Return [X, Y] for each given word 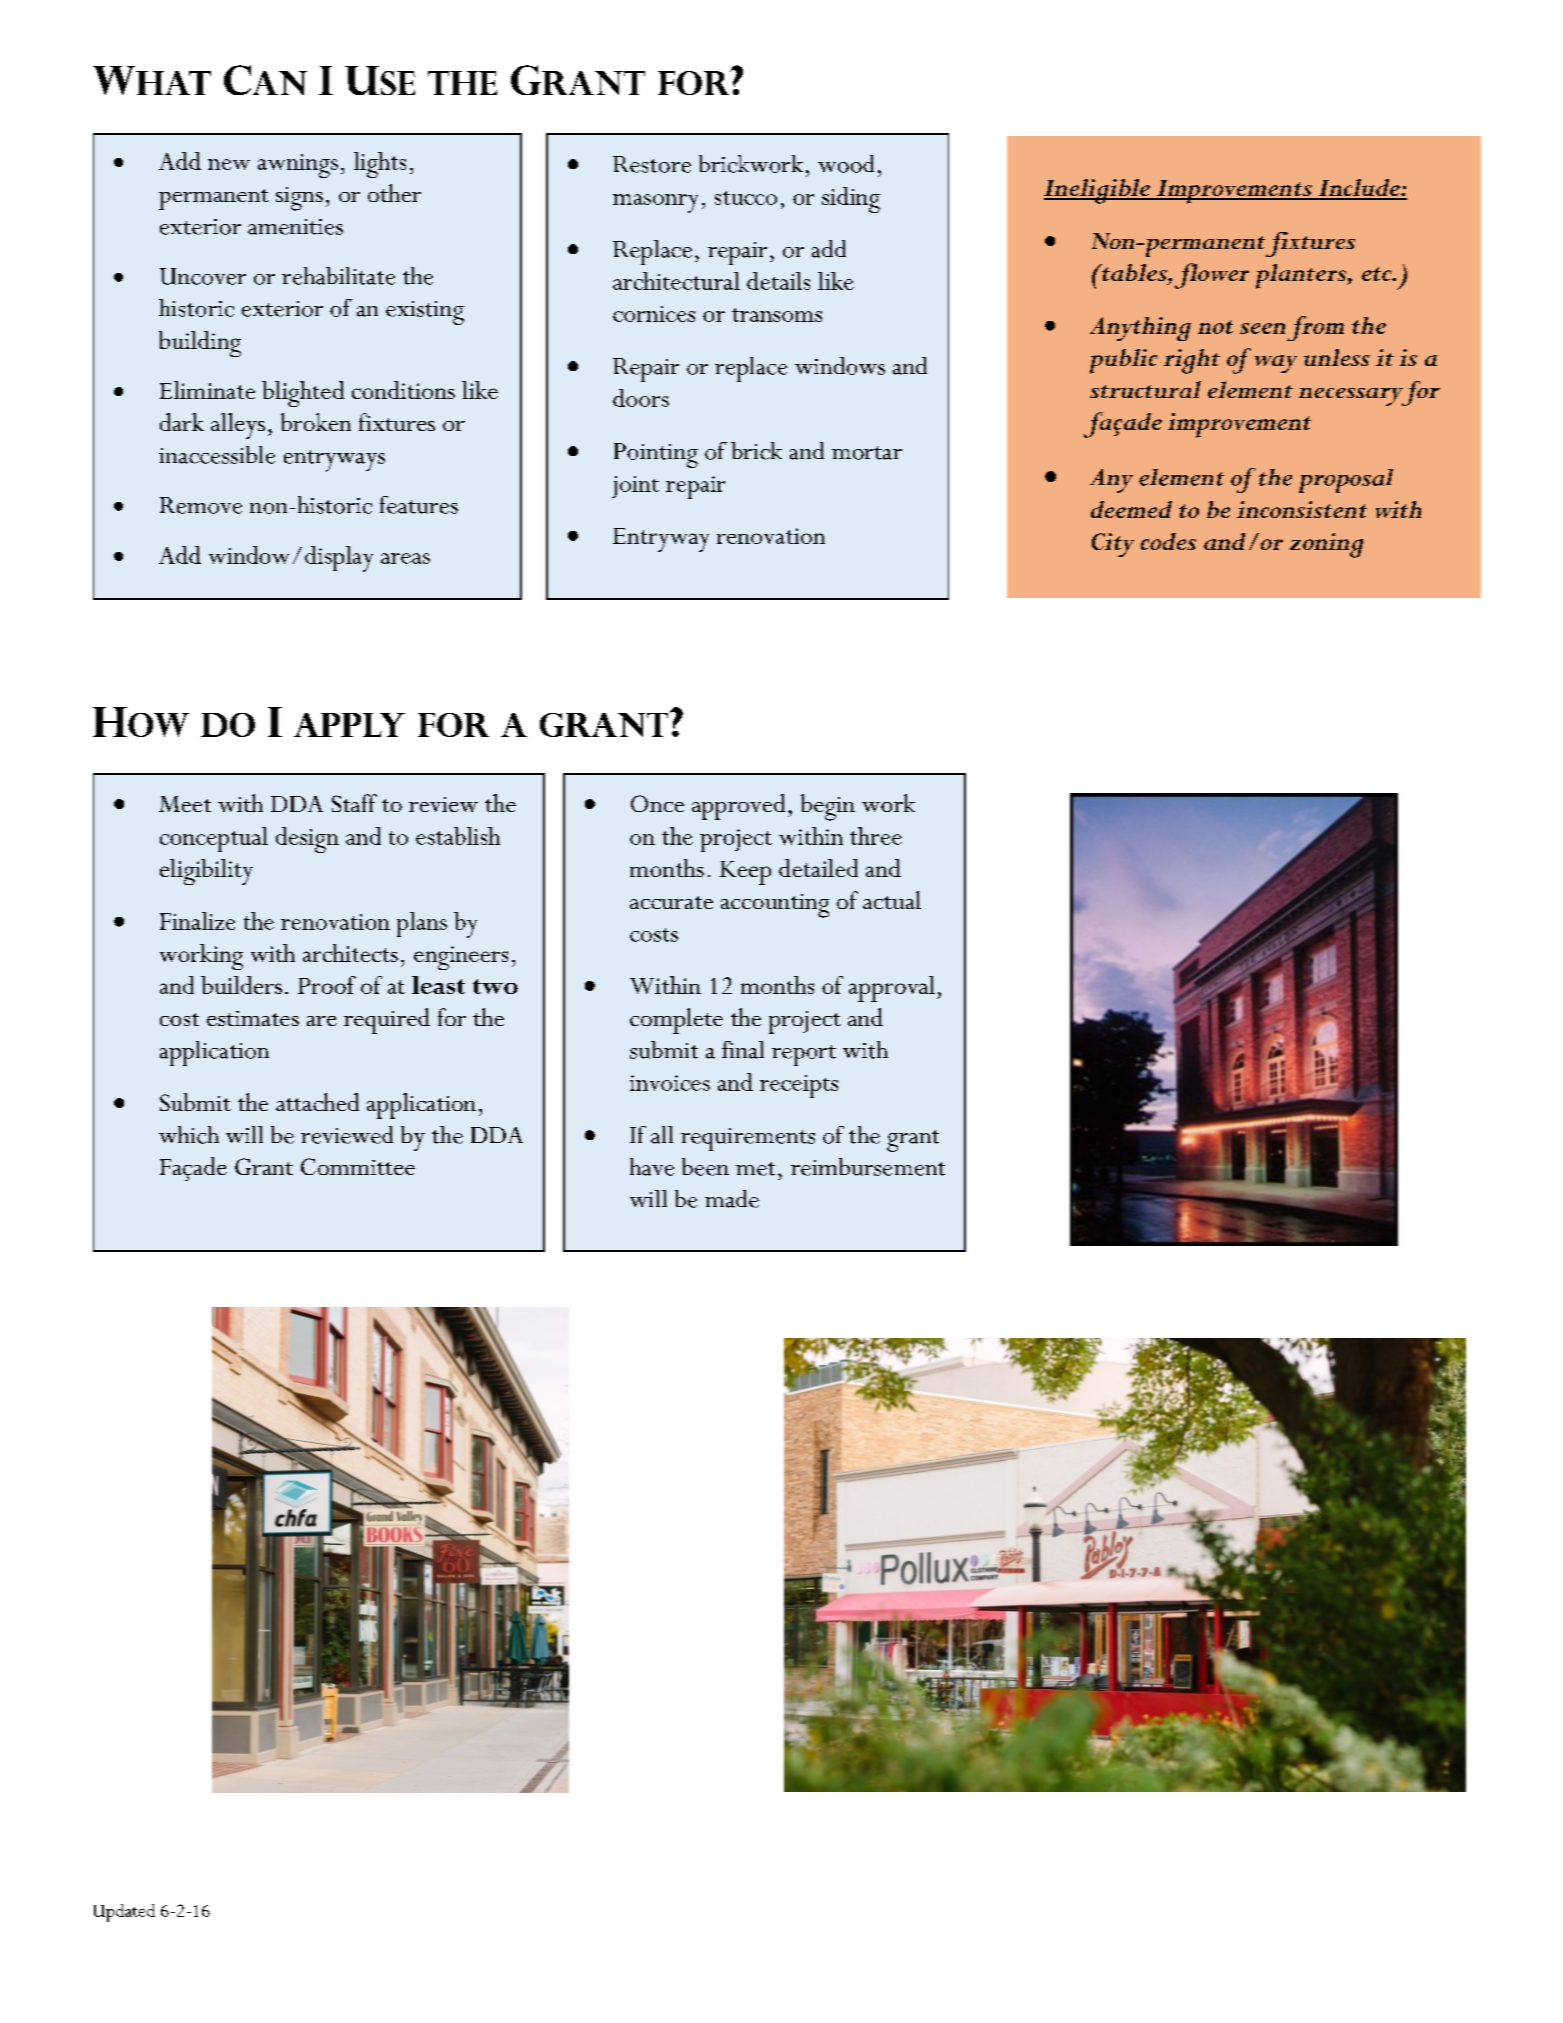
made [732, 1199]
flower [1212, 276]
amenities [295, 227]
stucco [746, 198]
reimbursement [868, 1167]
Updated [124, 1913]
